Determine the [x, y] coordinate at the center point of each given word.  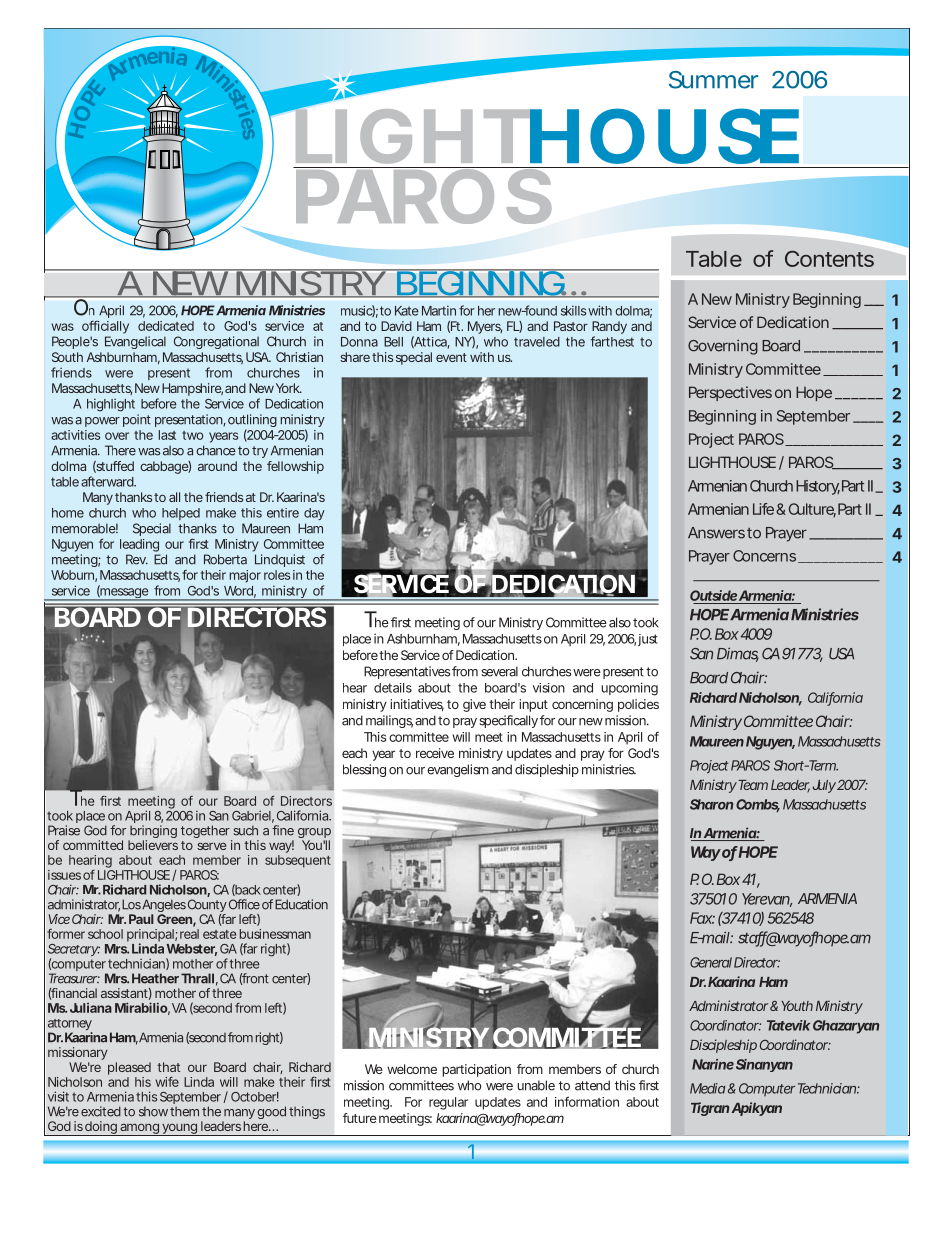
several [499, 671]
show [153, 1111]
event [451, 357]
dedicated [166, 326]
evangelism [458, 770]
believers [153, 845]
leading [139, 545]
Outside [713, 595]
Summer [713, 80]
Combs [758, 805]
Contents [829, 258]
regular [448, 1103]
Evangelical [135, 342]
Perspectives [730, 393]
